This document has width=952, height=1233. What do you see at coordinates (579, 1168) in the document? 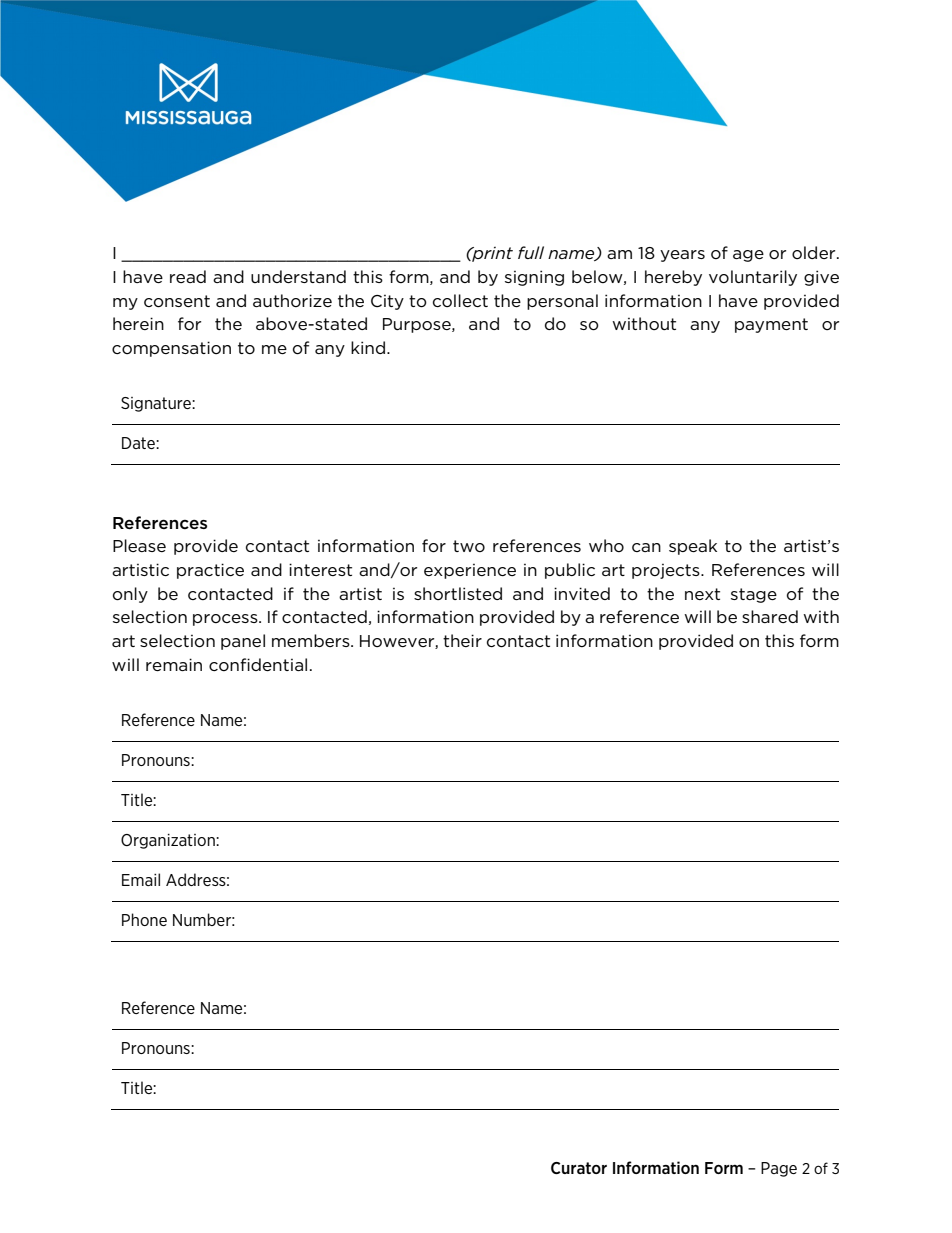
I see `Curator` at bounding box center [579, 1168].
